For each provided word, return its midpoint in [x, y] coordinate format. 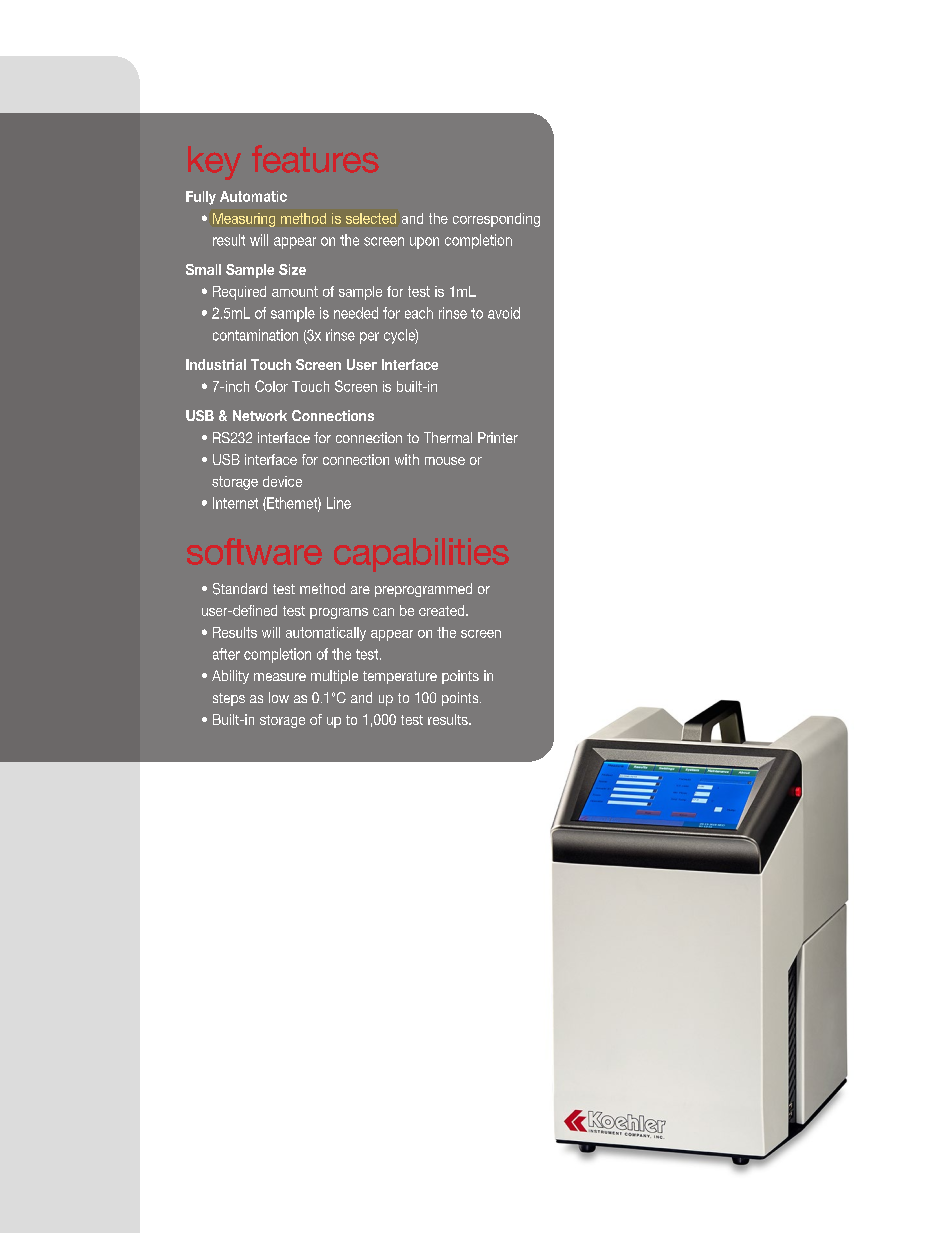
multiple [334, 677]
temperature [400, 677]
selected [371, 218]
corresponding [496, 220]
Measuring [244, 220]
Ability [230, 677]
